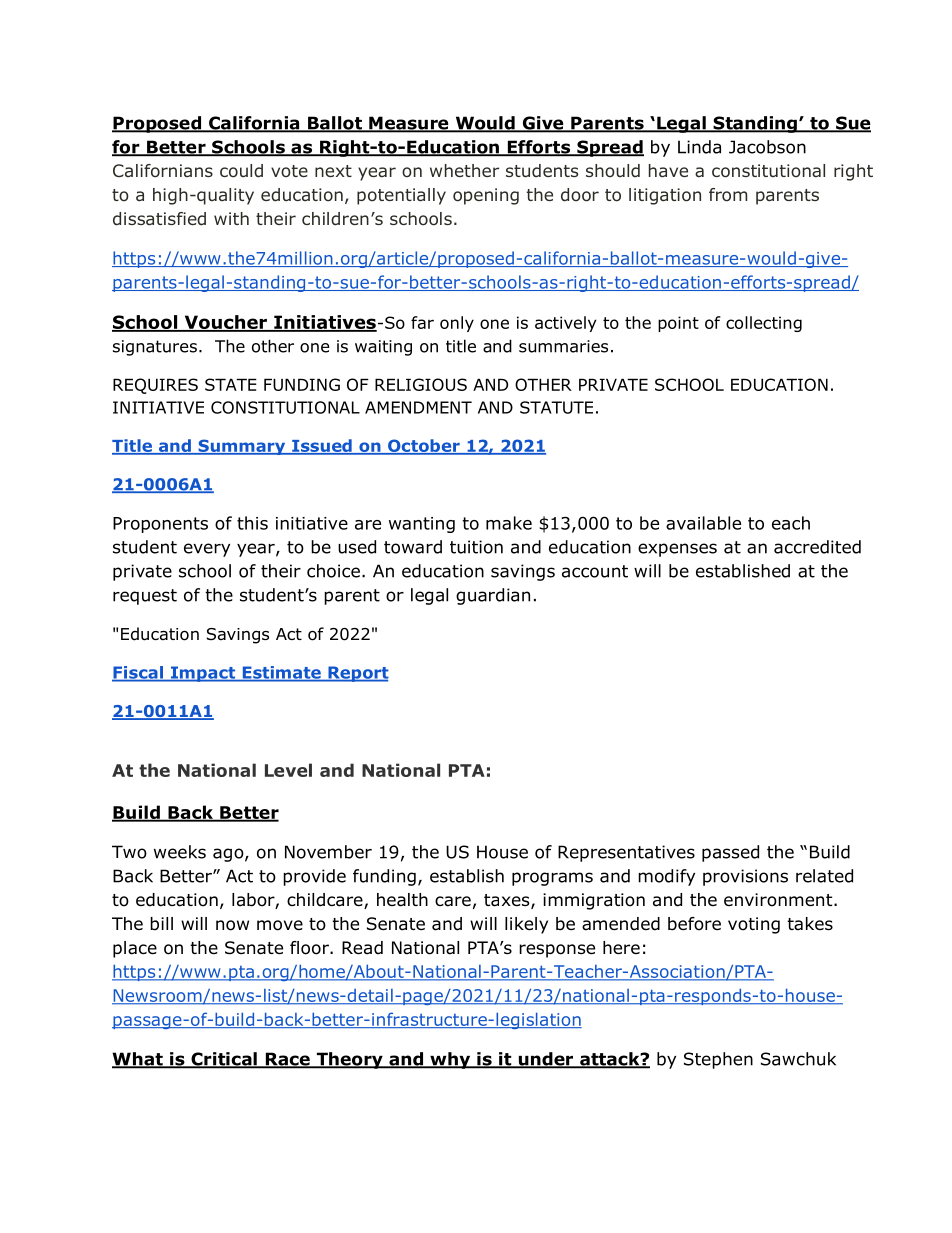 Image resolution: width=952 pixels, height=1233 pixels. I want to click on Level, so click(288, 770).
